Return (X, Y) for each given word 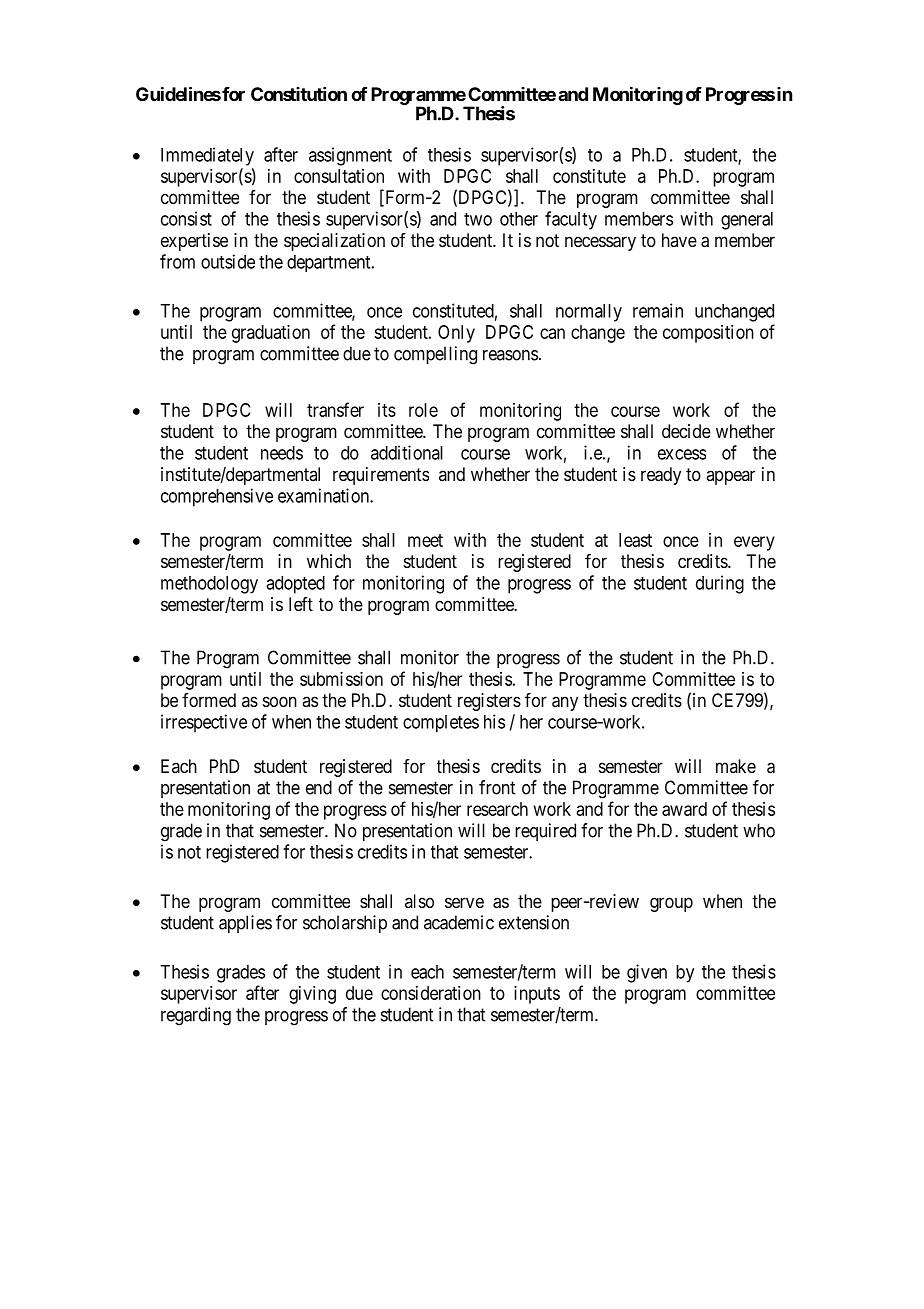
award (684, 809)
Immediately (207, 156)
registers (489, 702)
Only (456, 334)
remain (658, 310)
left (301, 604)
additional (407, 452)
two (478, 219)
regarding (196, 1016)
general (747, 221)
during (720, 584)
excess (682, 454)
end (319, 787)
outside (228, 261)
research (497, 809)
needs (282, 453)
